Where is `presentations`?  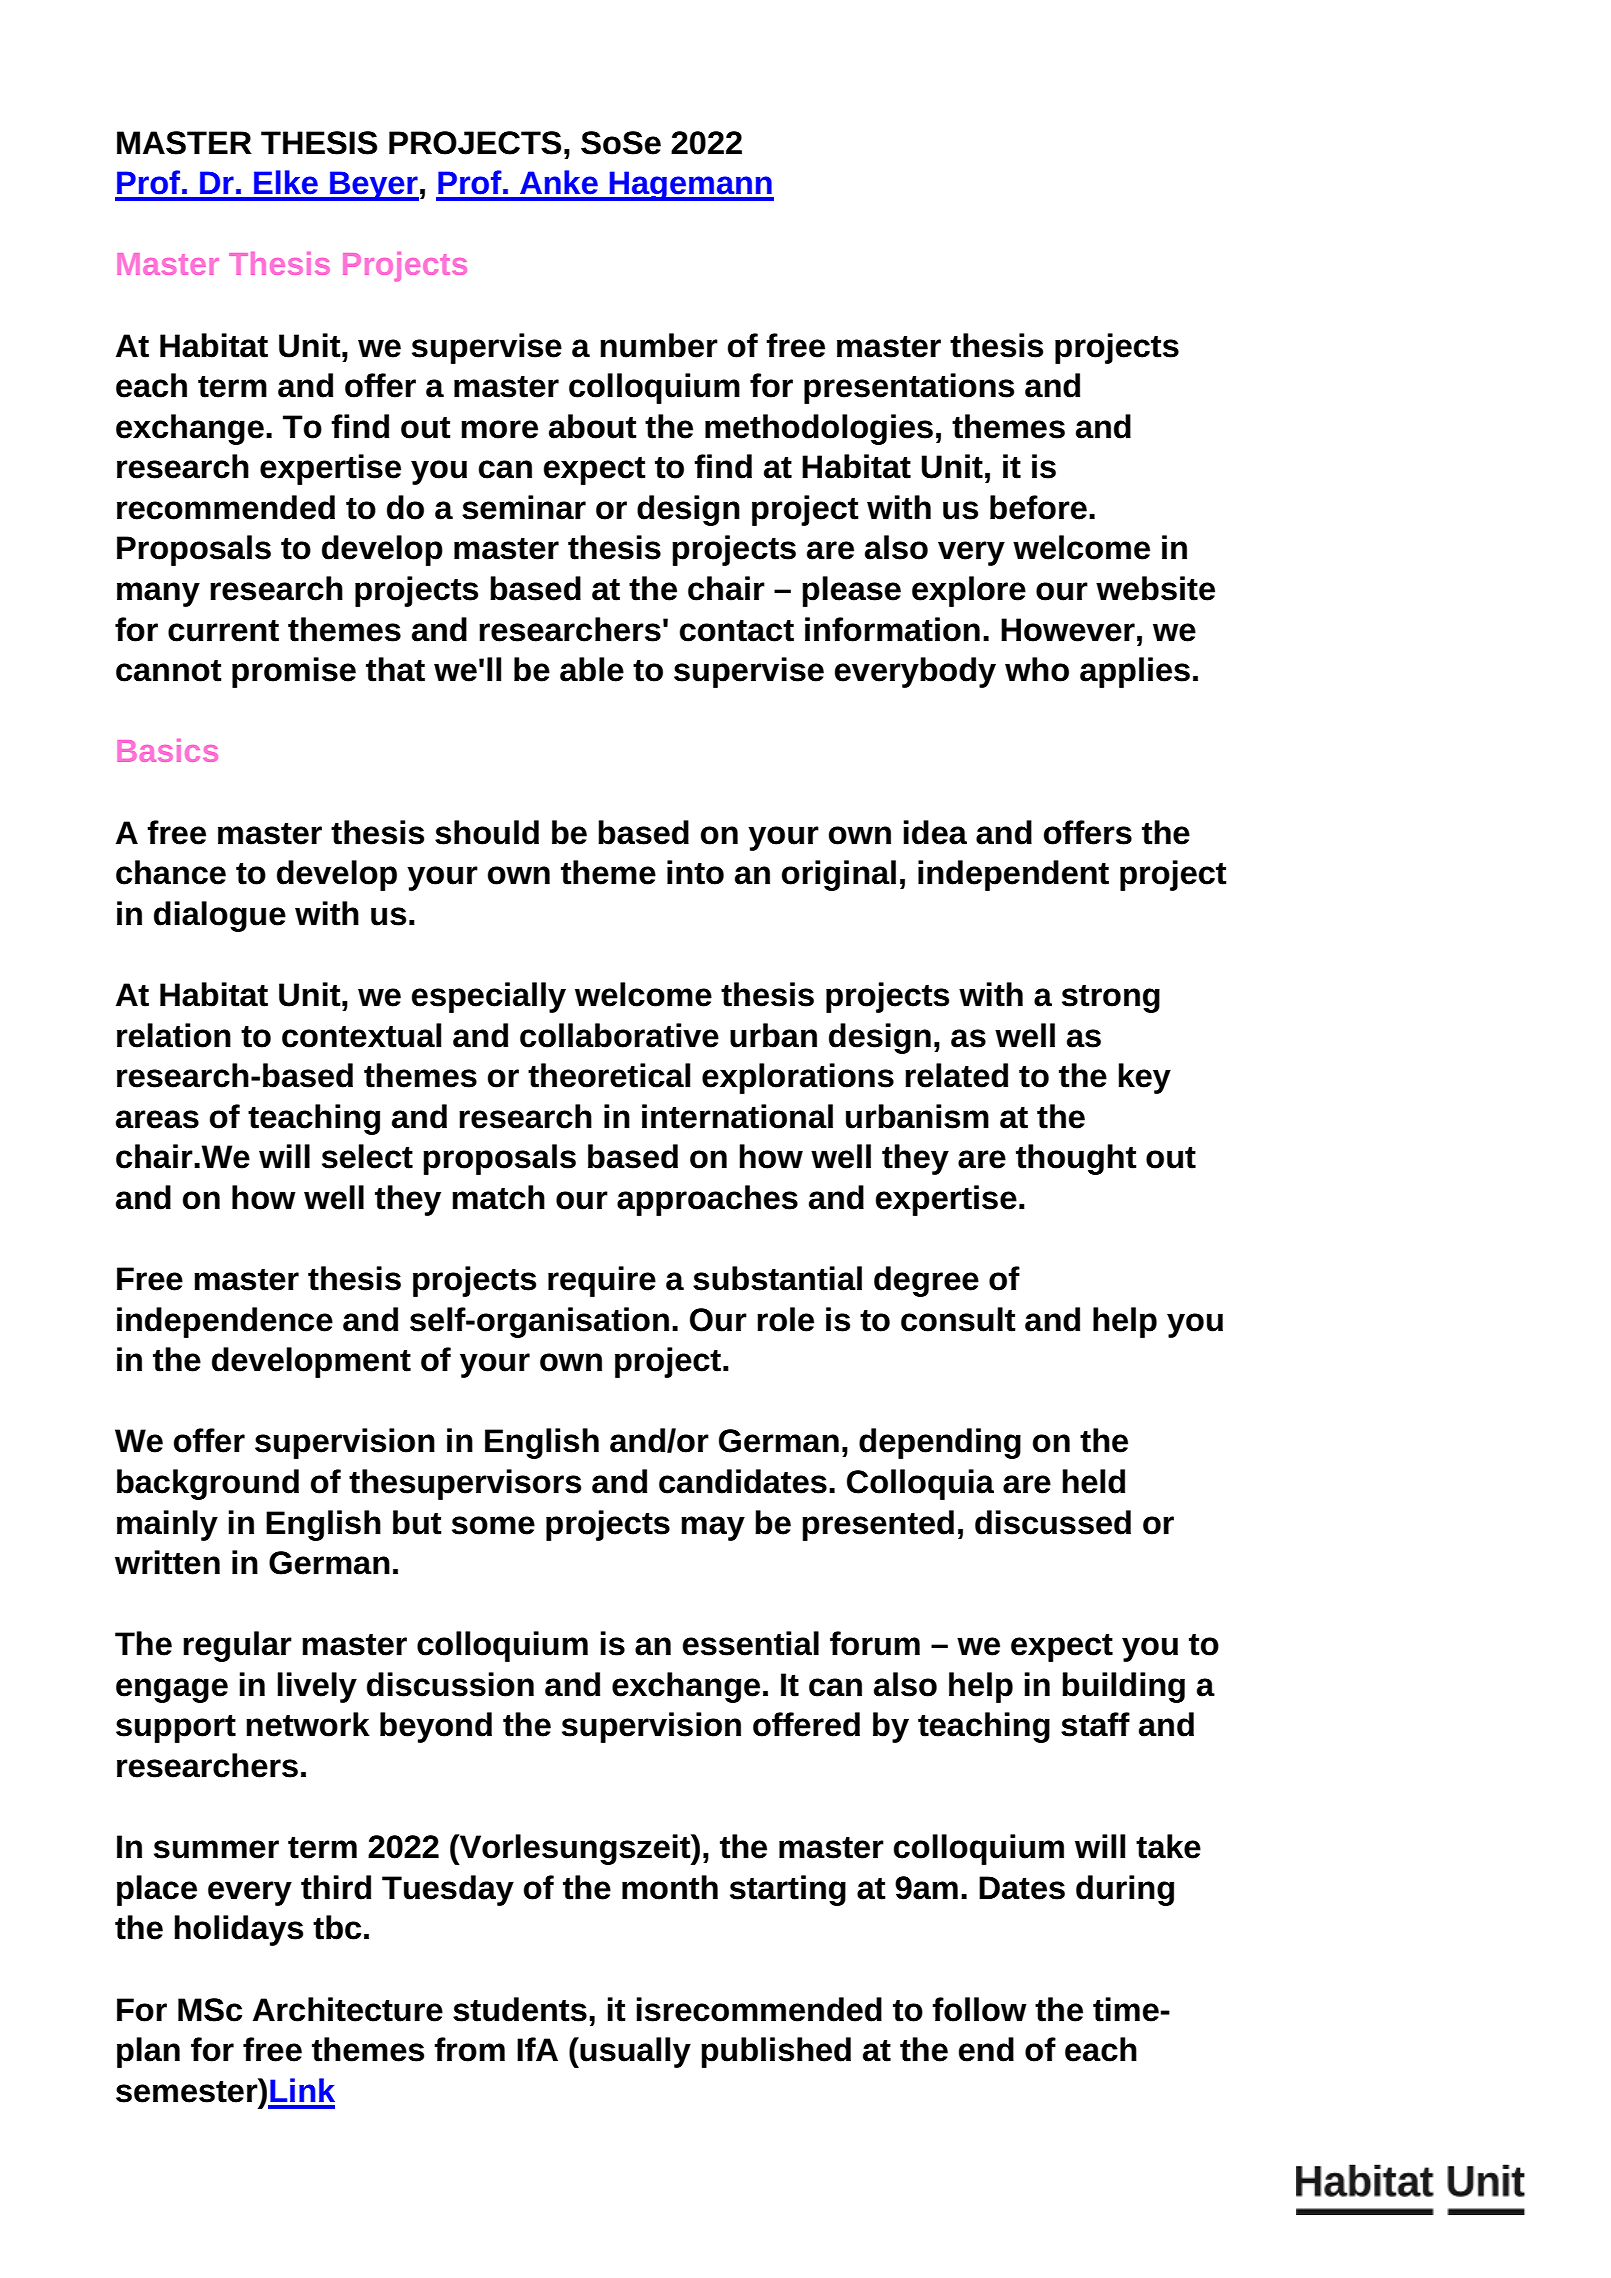 presentations is located at coordinates (909, 388).
